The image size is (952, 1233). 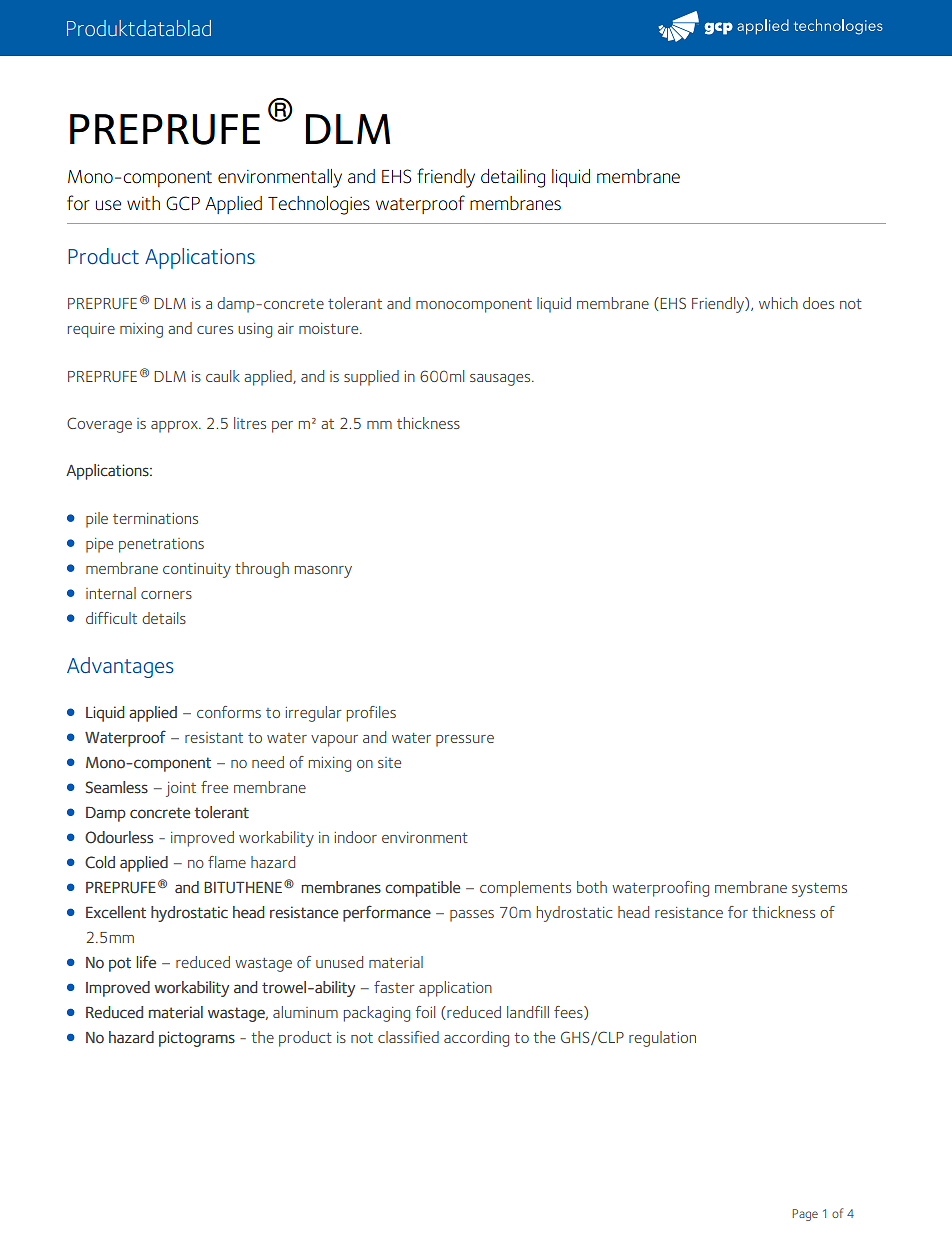 What do you see at coordinates (465, 741) in the screenshot?
I see `pressure` at bounding box center [465, 741].
